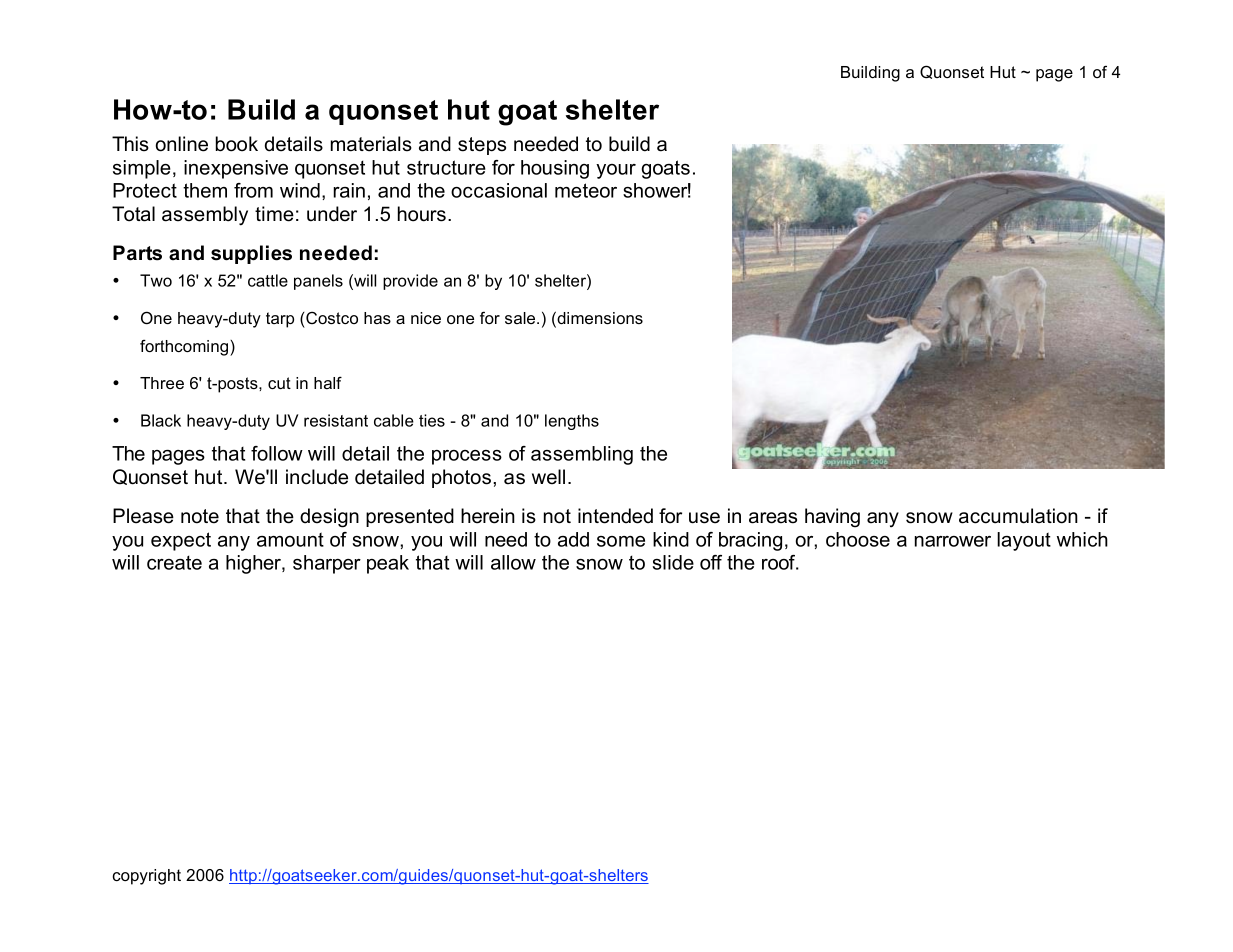 The height and width of the screenshot is (952, 1233). Describe the element at coordinates (146, 877) in the screenshot. I see `copyright` at that location.
